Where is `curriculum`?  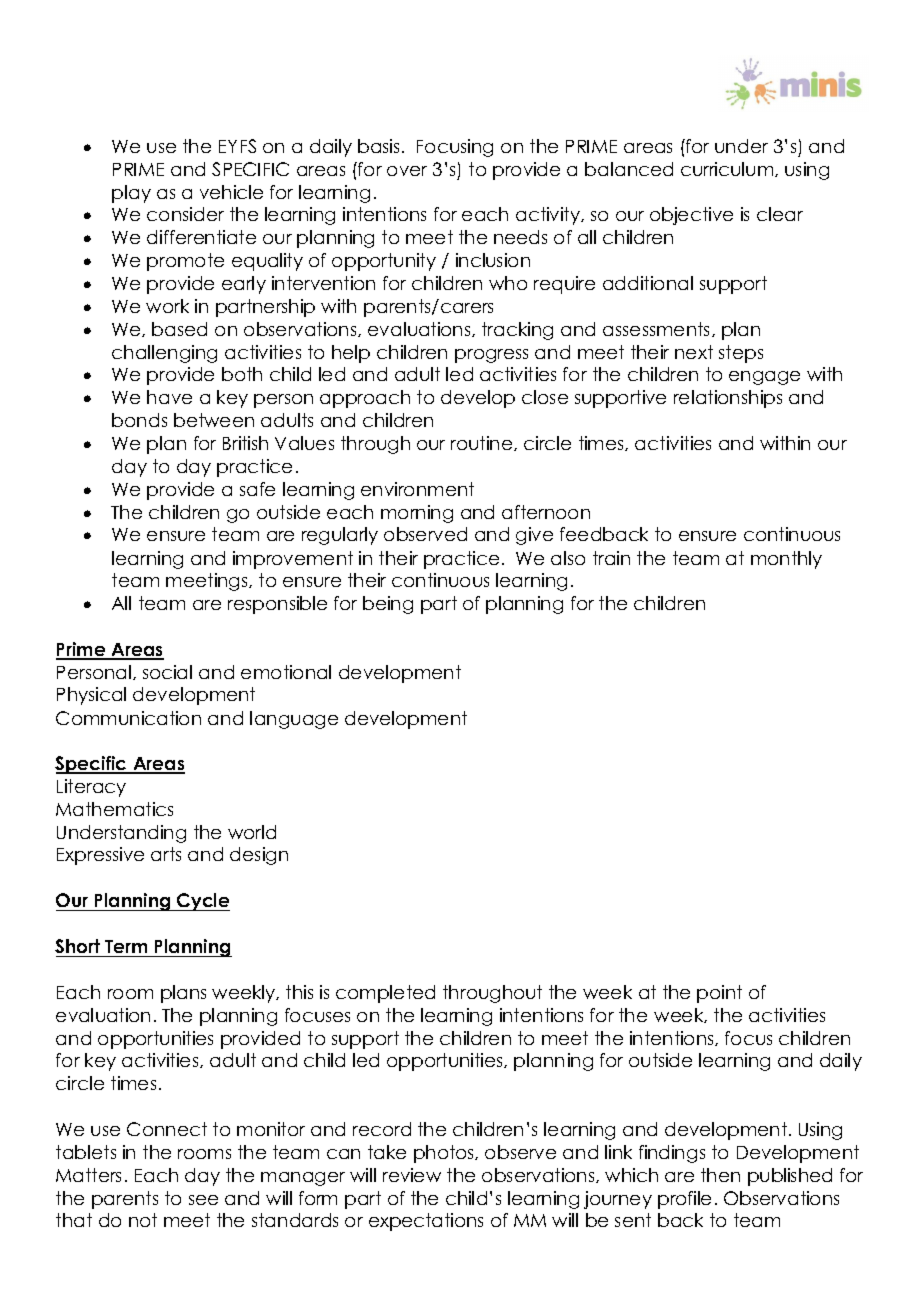 curriculum is located at coordinates (728, 169).
